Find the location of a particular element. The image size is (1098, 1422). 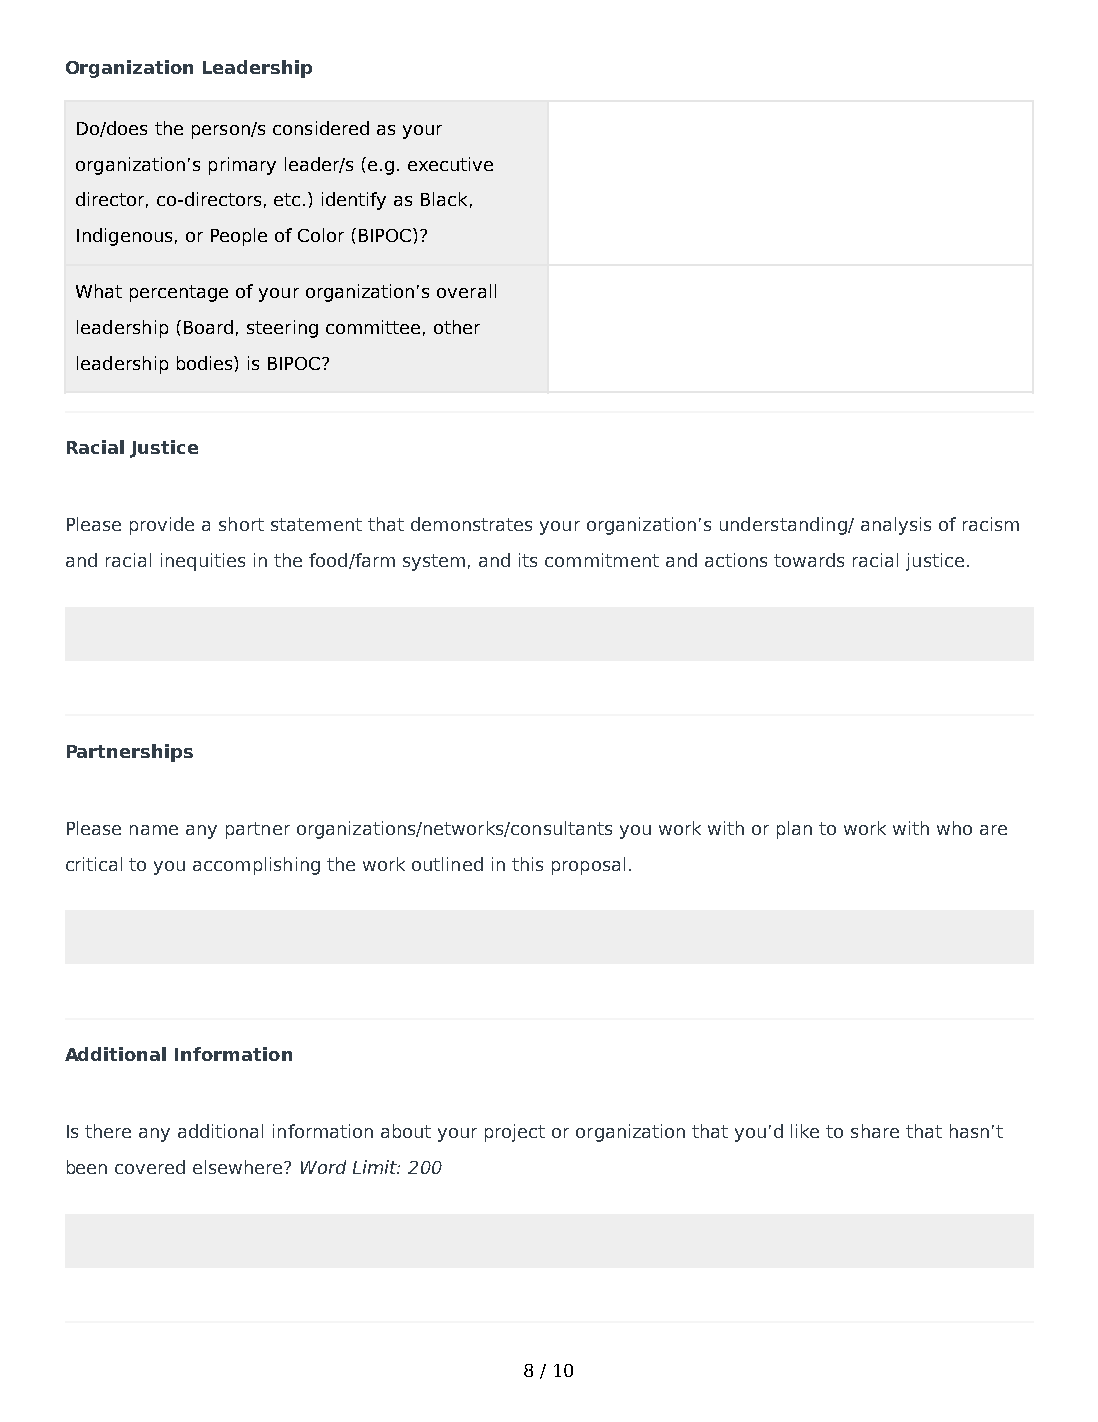

its is located at coordinates (528, 560).
